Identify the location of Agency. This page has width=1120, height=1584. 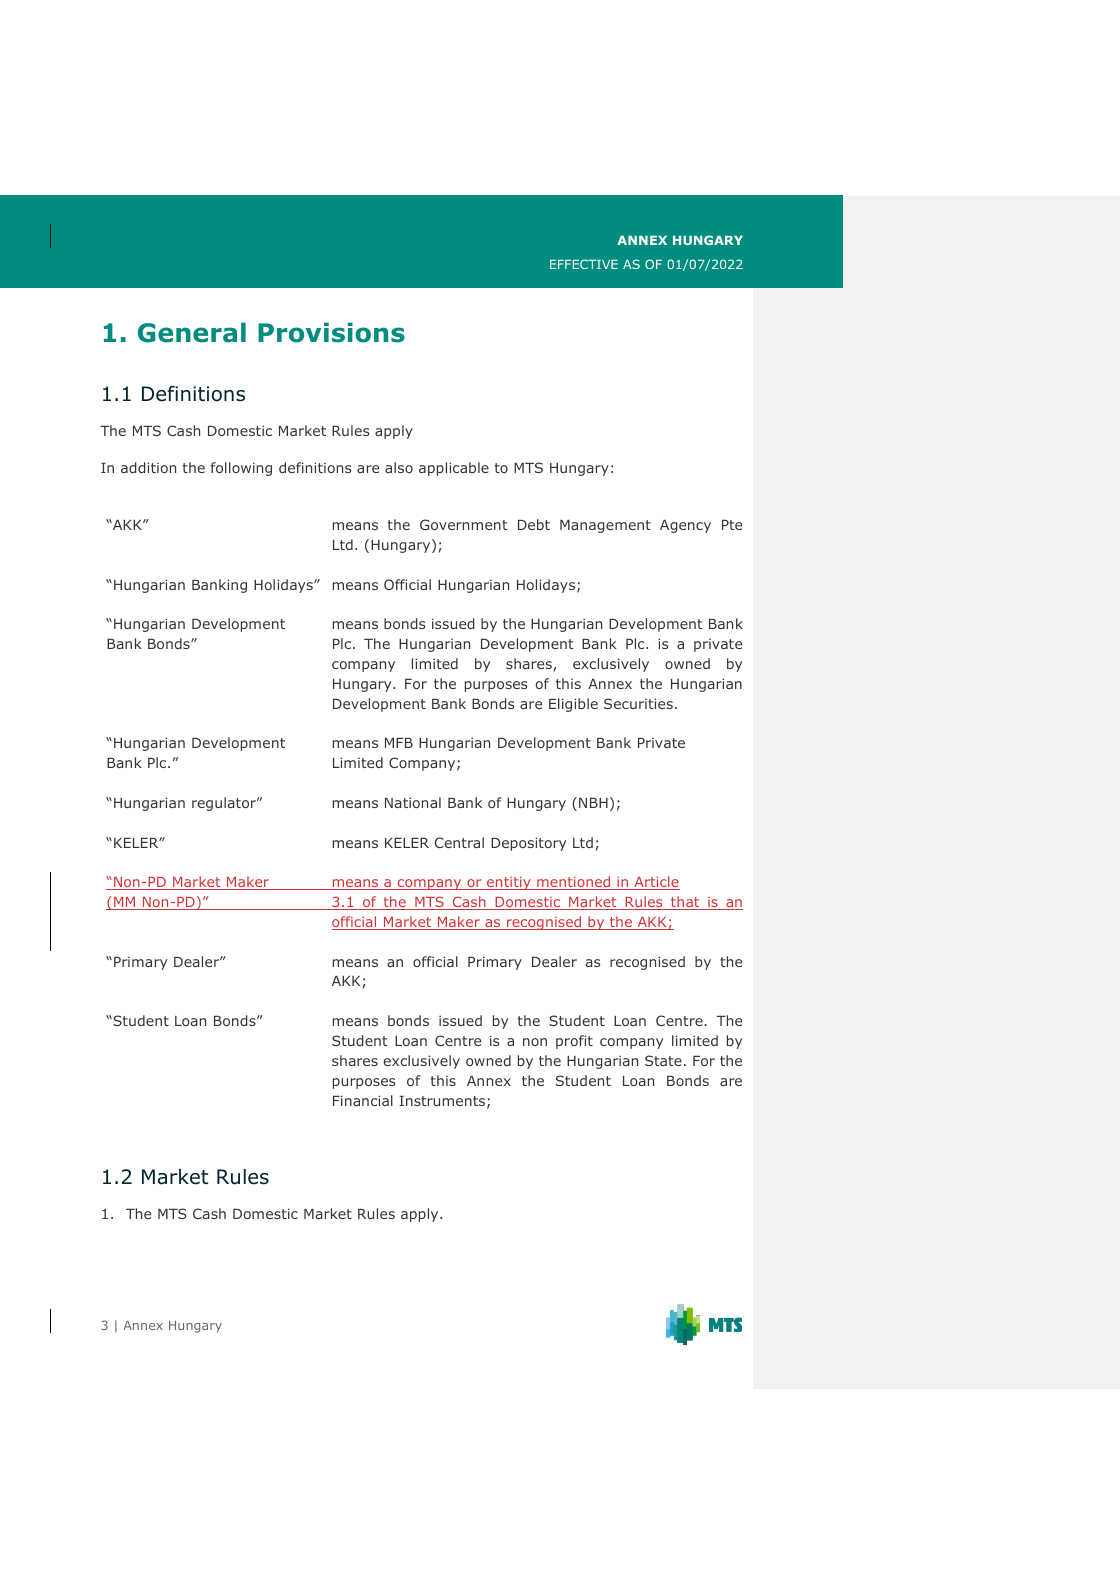
(685, 526).
